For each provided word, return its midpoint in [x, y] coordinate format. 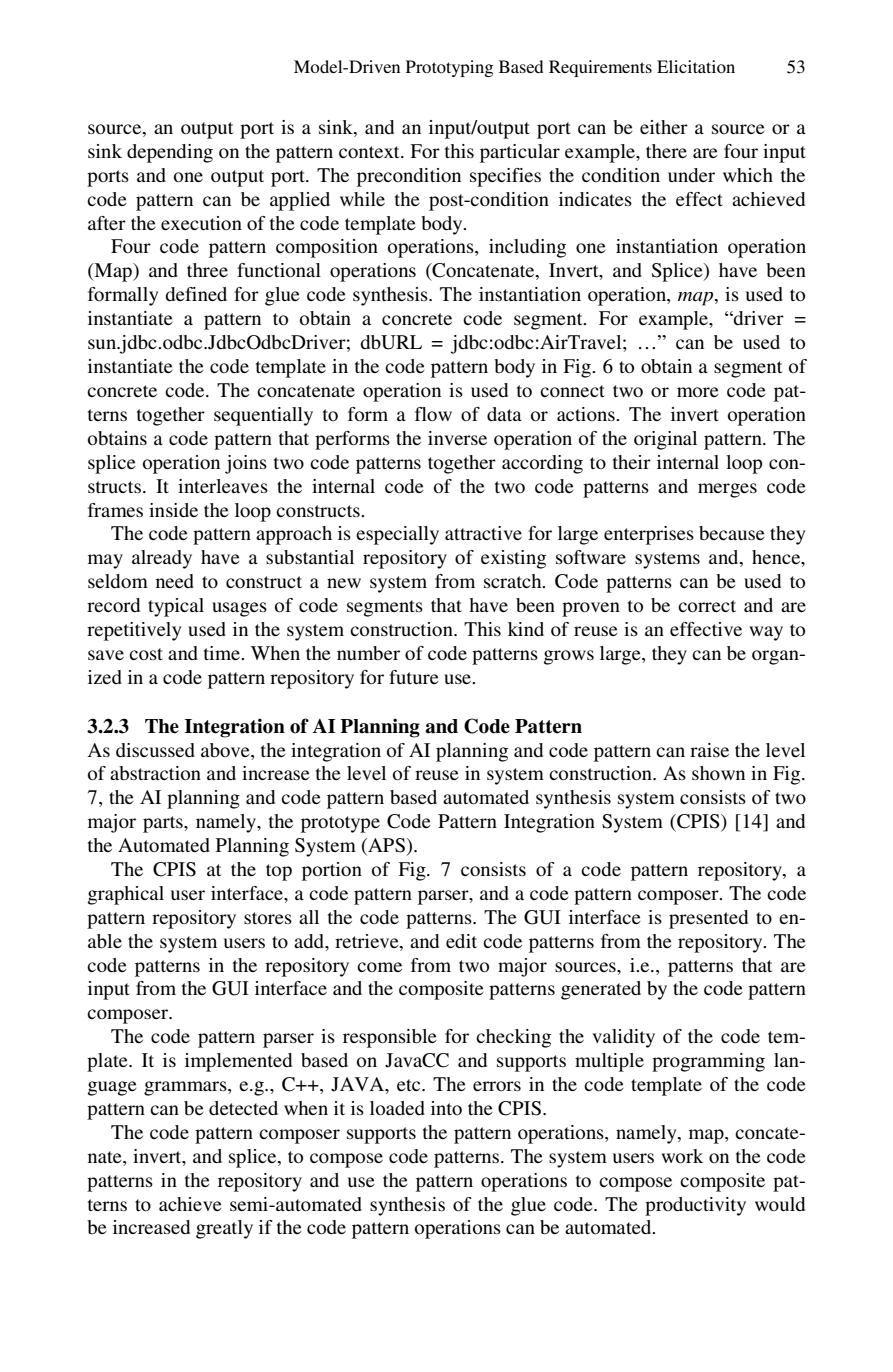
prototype [340, 824]
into [446, 1108]
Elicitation [696, 66]
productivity [695, 1206]
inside [173, 510]
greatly [224, 1229]
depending [170, 153]
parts [164, 824]
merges [727, 490]
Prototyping [449, 68]
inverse [457, 438]
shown [718, 773]
